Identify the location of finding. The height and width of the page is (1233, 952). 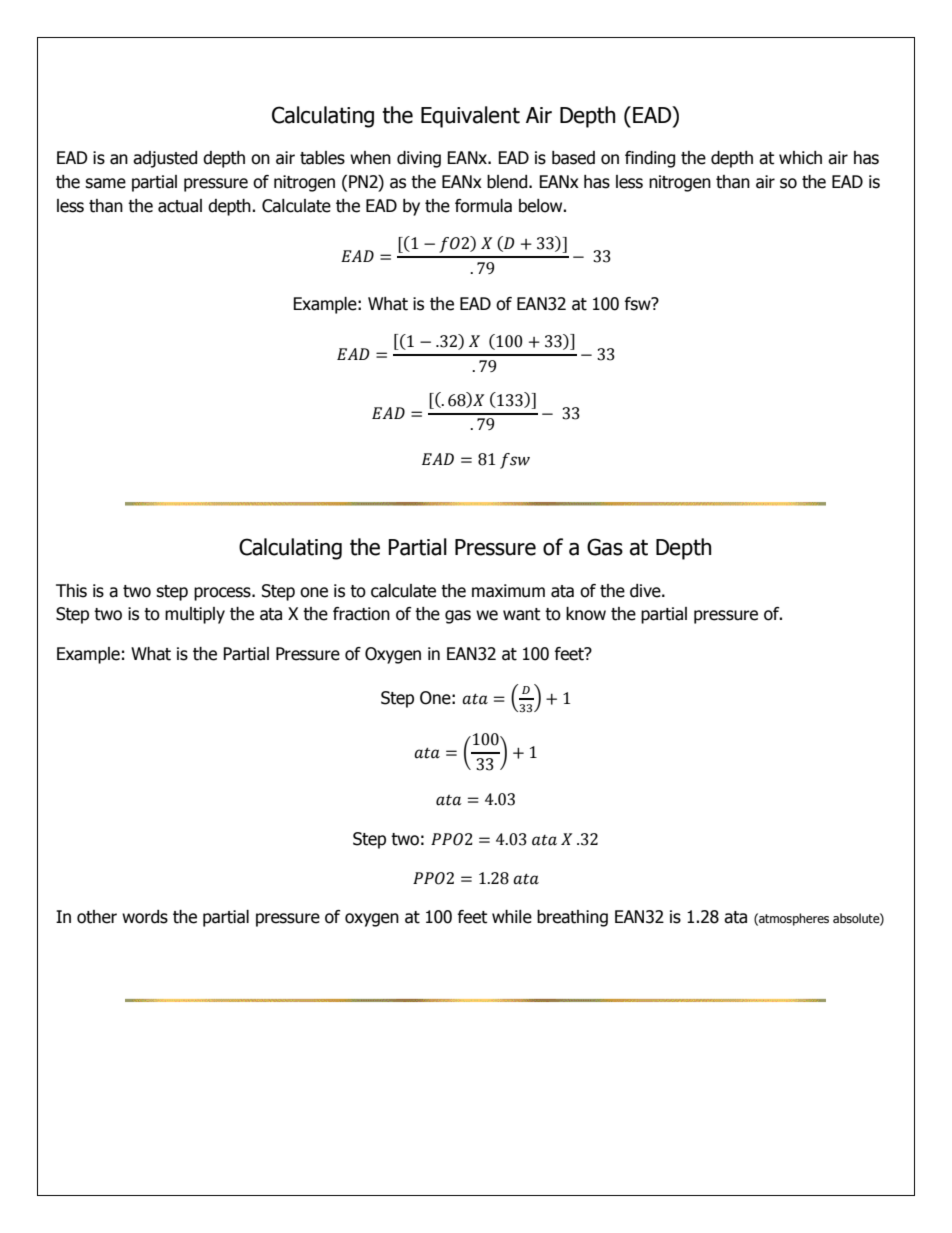
(650, 159).
